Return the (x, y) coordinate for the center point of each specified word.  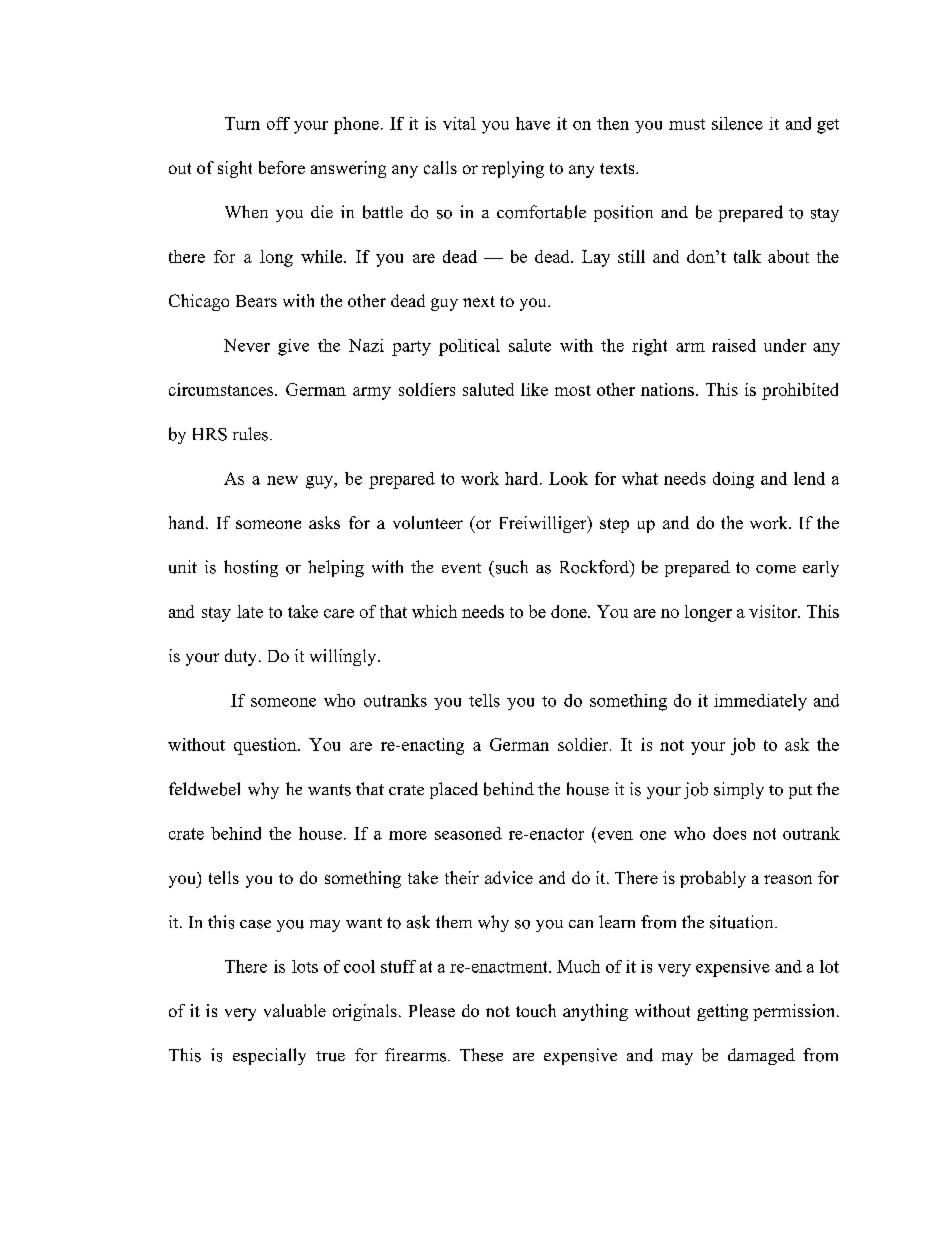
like (534, 389)
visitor (774, 611)
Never (247, 345)
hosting (251, 568)
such (510, 567)
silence (737, 123)
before (282, 167)
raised (734, 345)
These (481, 1055)
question (266, 746)
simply (739, 790)
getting (722, 1012)
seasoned (468, 833)
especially (269, 1056)
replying (513, 169)
